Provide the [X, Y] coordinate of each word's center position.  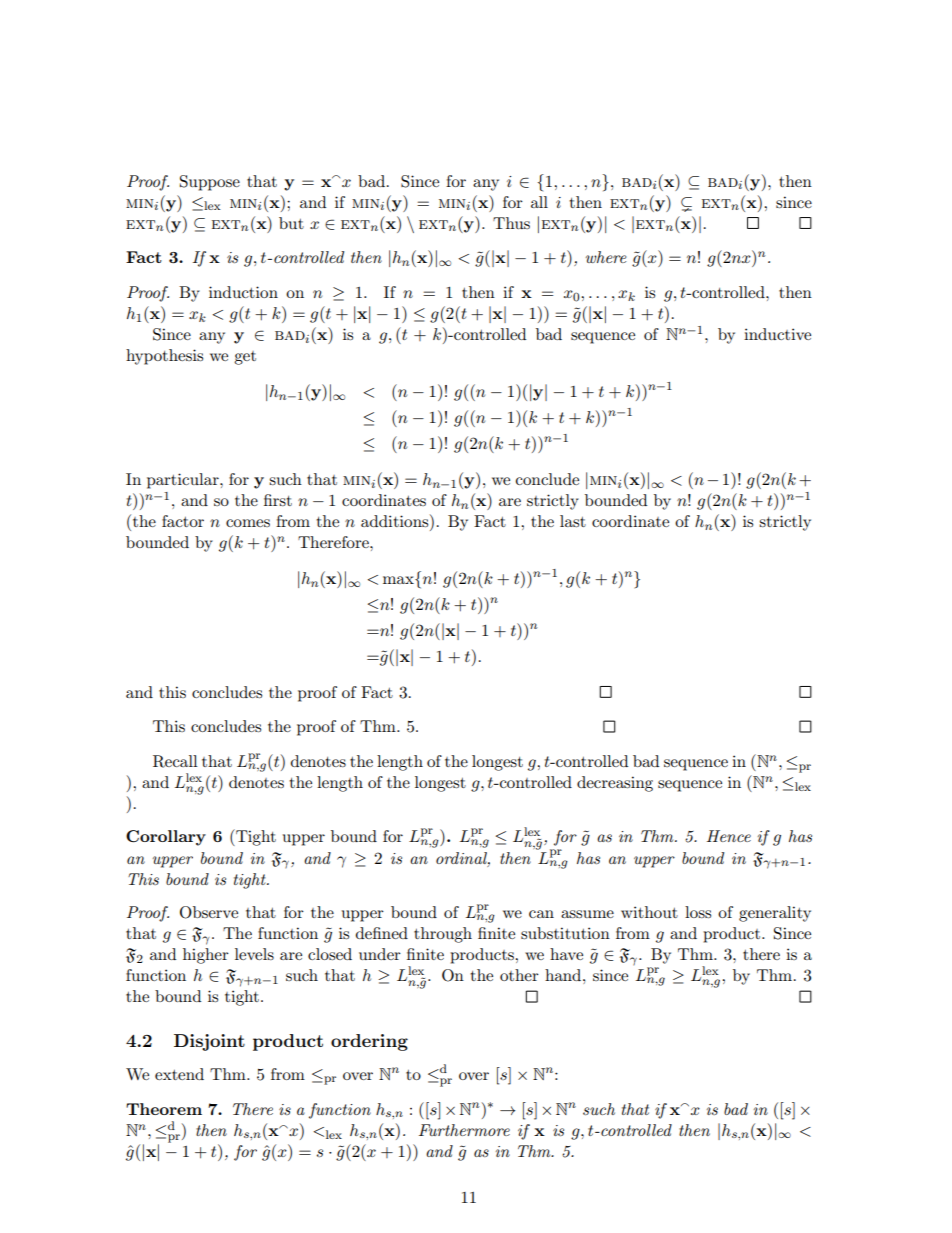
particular [184, 481]
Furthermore [464, 1130]
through [443, 935]
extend [179, 1074]
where [606, 257]
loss [698, 912]
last [573, 521]
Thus [511, 223]
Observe [209, 912]
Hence [729, 836]
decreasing [615, 784]
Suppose [210, 183]
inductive [777, 334]
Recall [175, 761]
